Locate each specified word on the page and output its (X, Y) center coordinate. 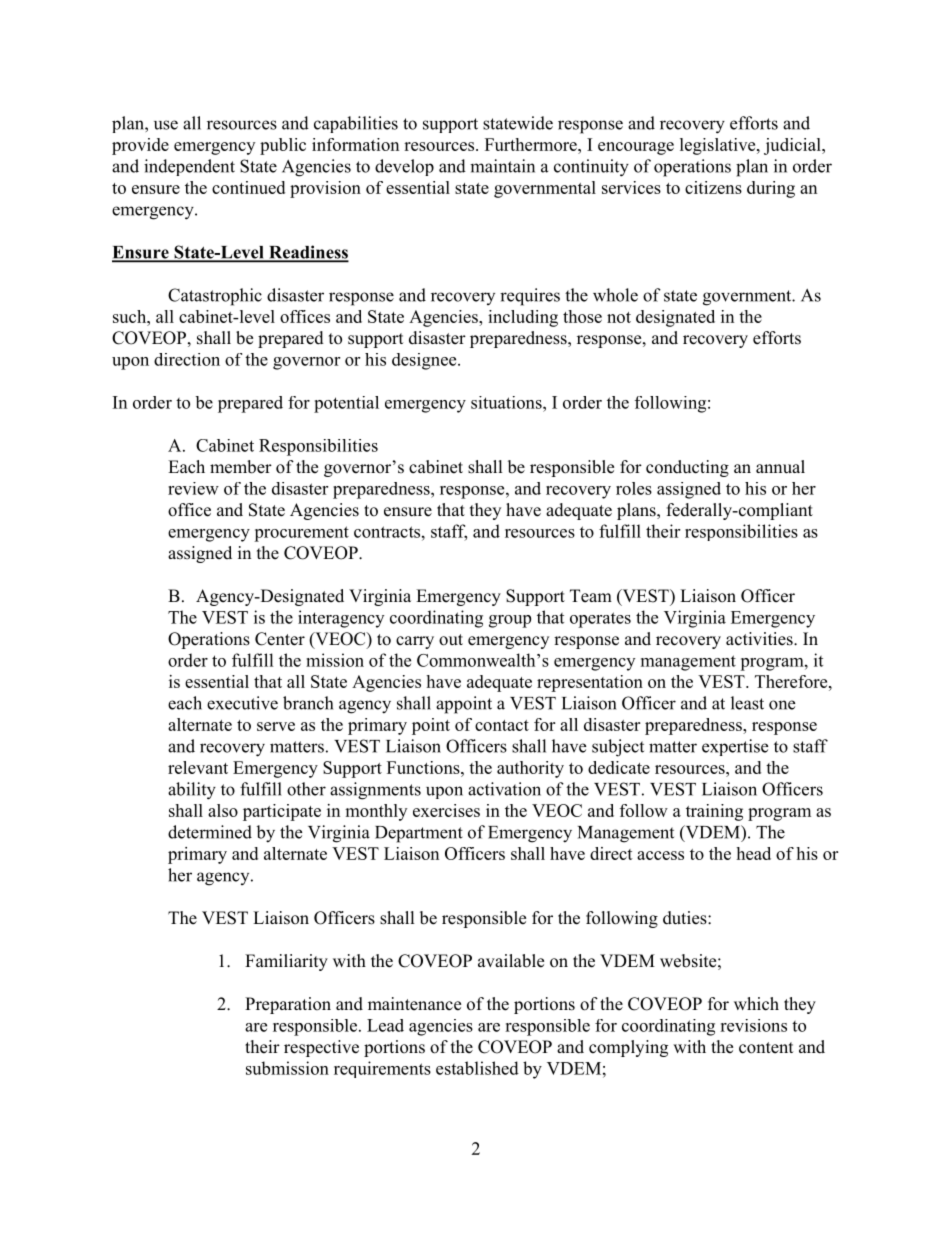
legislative (719, 146)
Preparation (288, 1005)
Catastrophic (215, 297)
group (510, 621)
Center (280, 639)
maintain (502, 166)
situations (507, 402)
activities (760, 639)
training (714, 812)
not (619, 317)
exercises (446, 810)
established (477, 1068)
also (223, 810)
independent (189, 167)
